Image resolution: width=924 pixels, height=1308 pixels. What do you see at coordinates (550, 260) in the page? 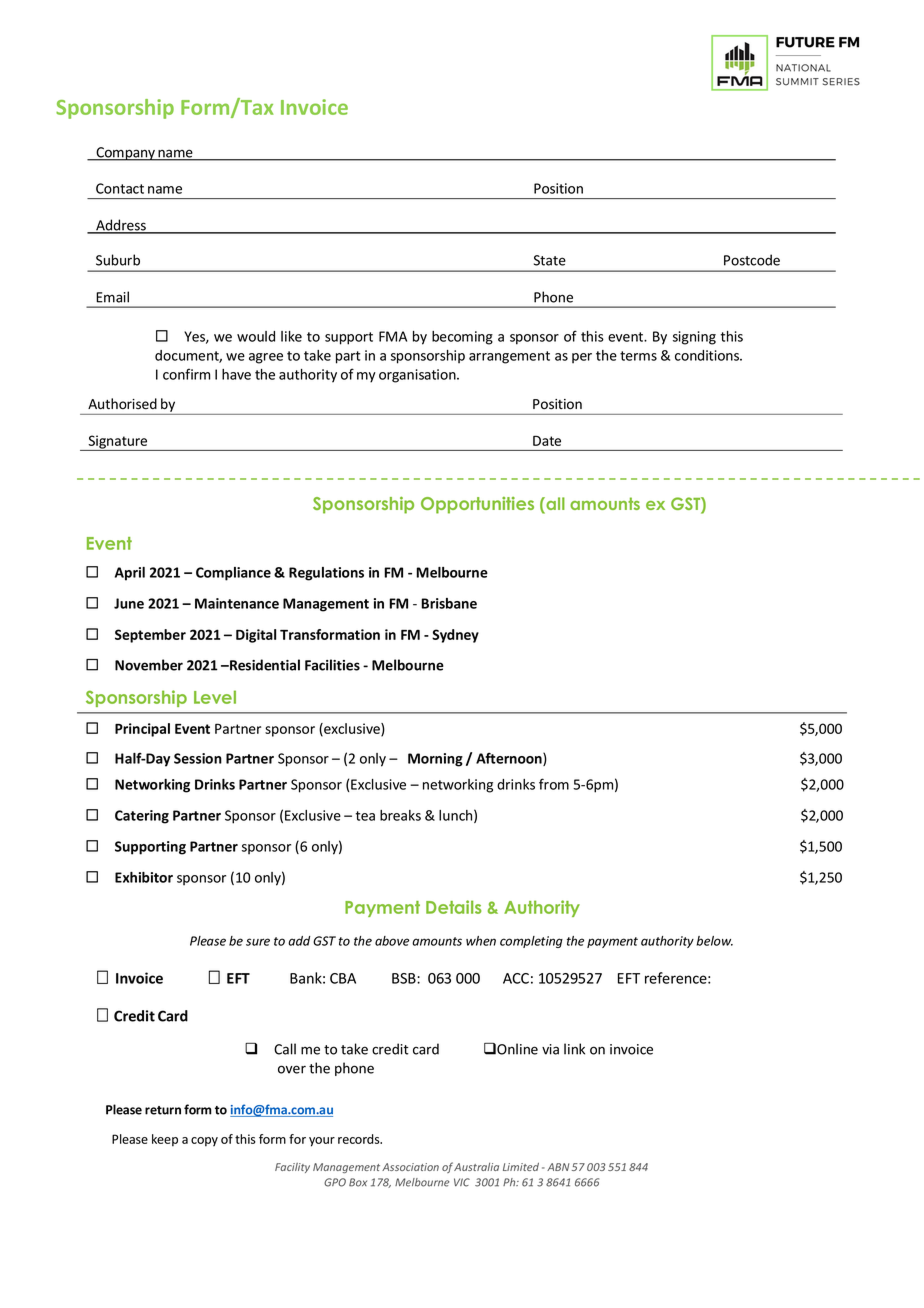
I see `State` at bounding box center [550, 260].
